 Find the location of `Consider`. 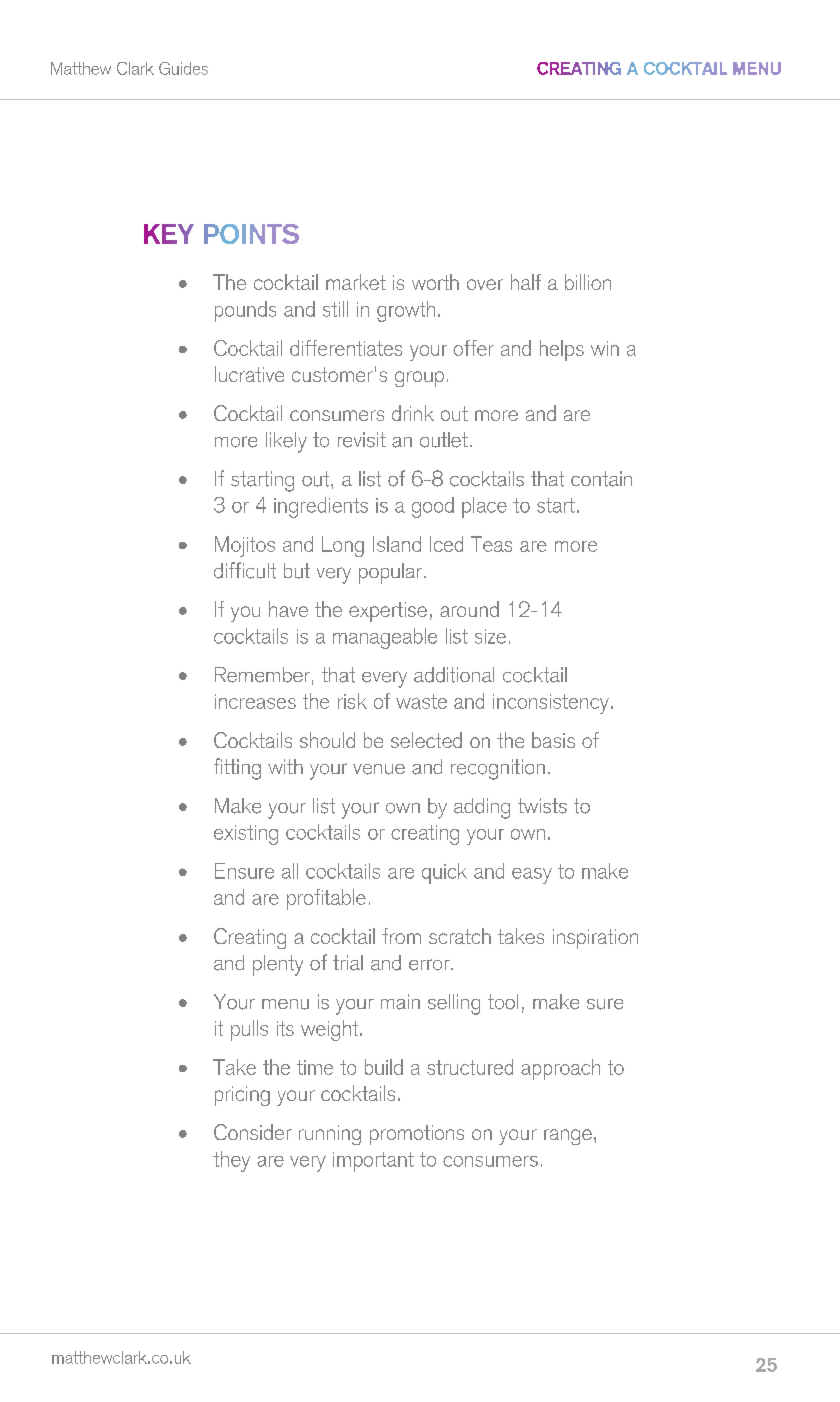

Consider is located at coordinates (253, 1132).
